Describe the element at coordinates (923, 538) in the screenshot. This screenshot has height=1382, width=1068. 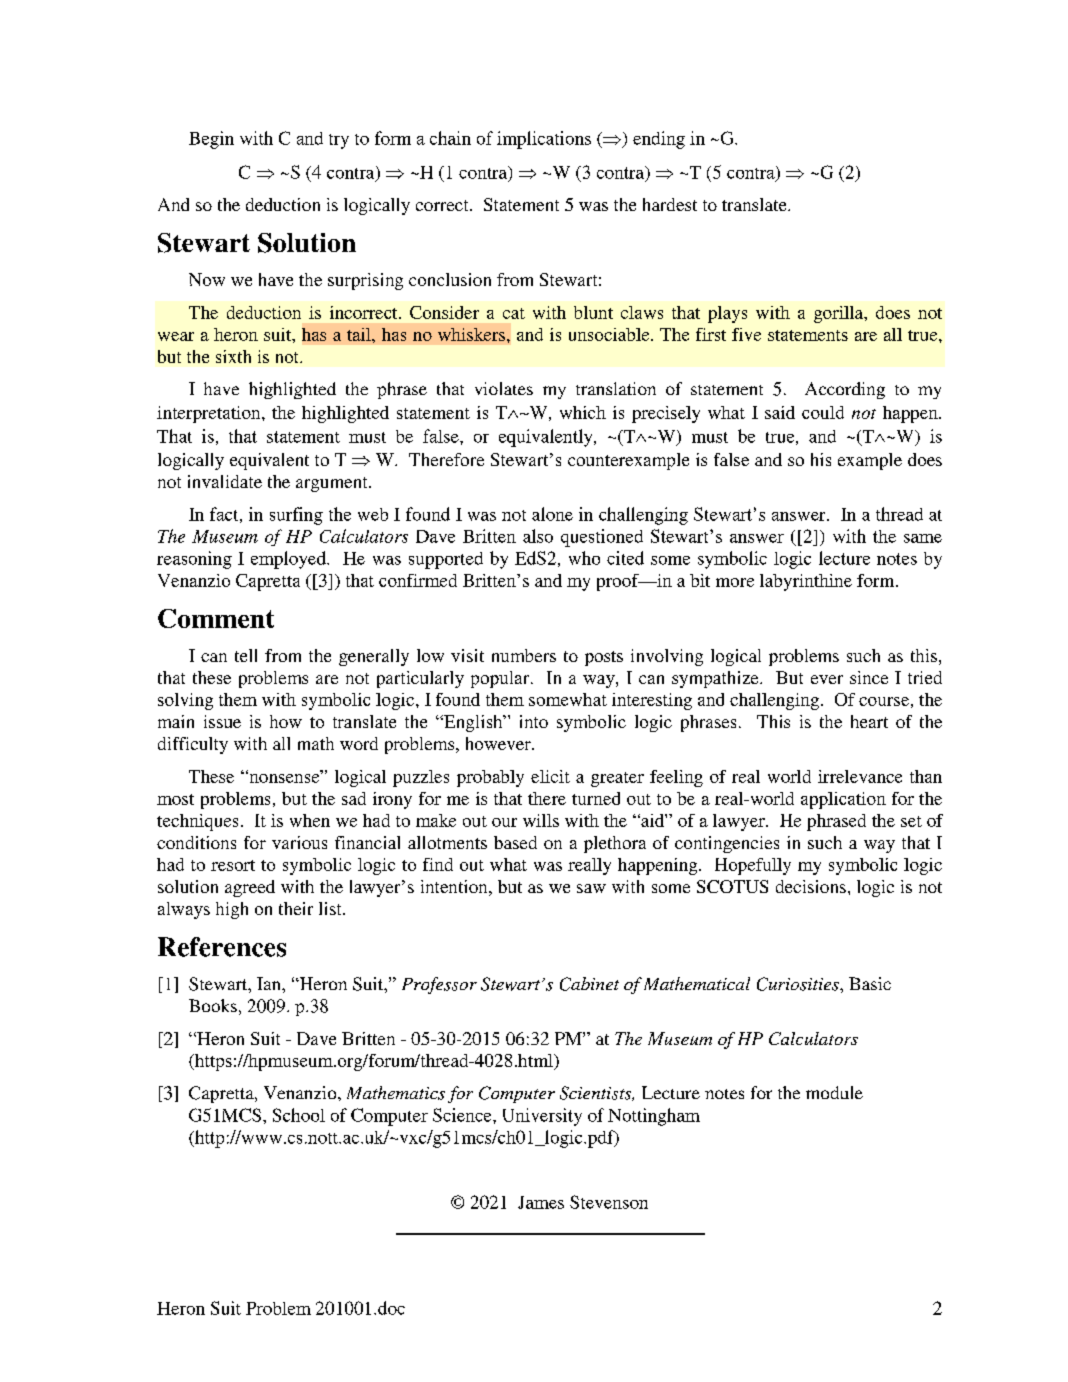
I see `same` at that location.
